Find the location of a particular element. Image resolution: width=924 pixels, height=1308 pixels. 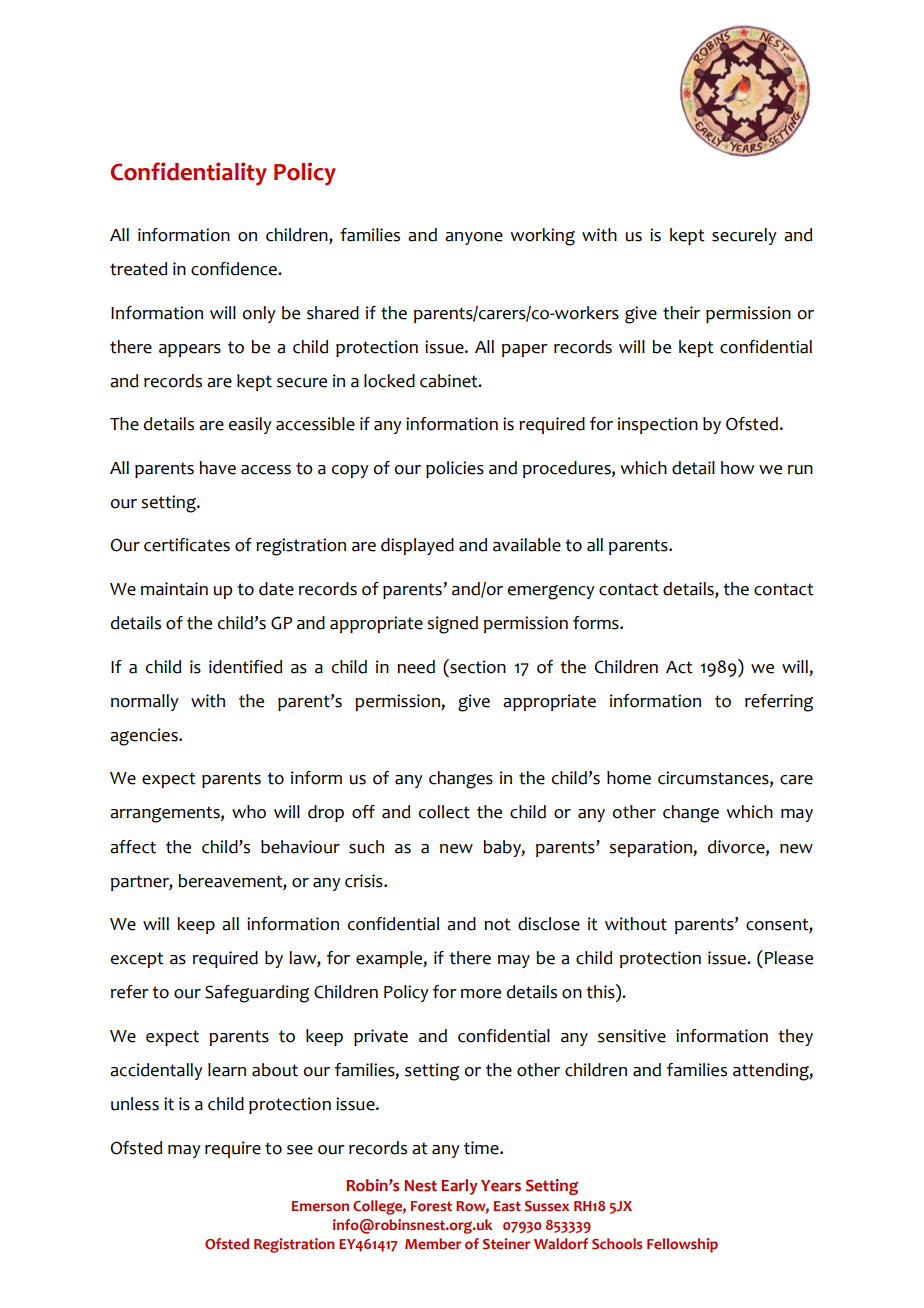

Emerson is located at coordinates (320, 1206).
